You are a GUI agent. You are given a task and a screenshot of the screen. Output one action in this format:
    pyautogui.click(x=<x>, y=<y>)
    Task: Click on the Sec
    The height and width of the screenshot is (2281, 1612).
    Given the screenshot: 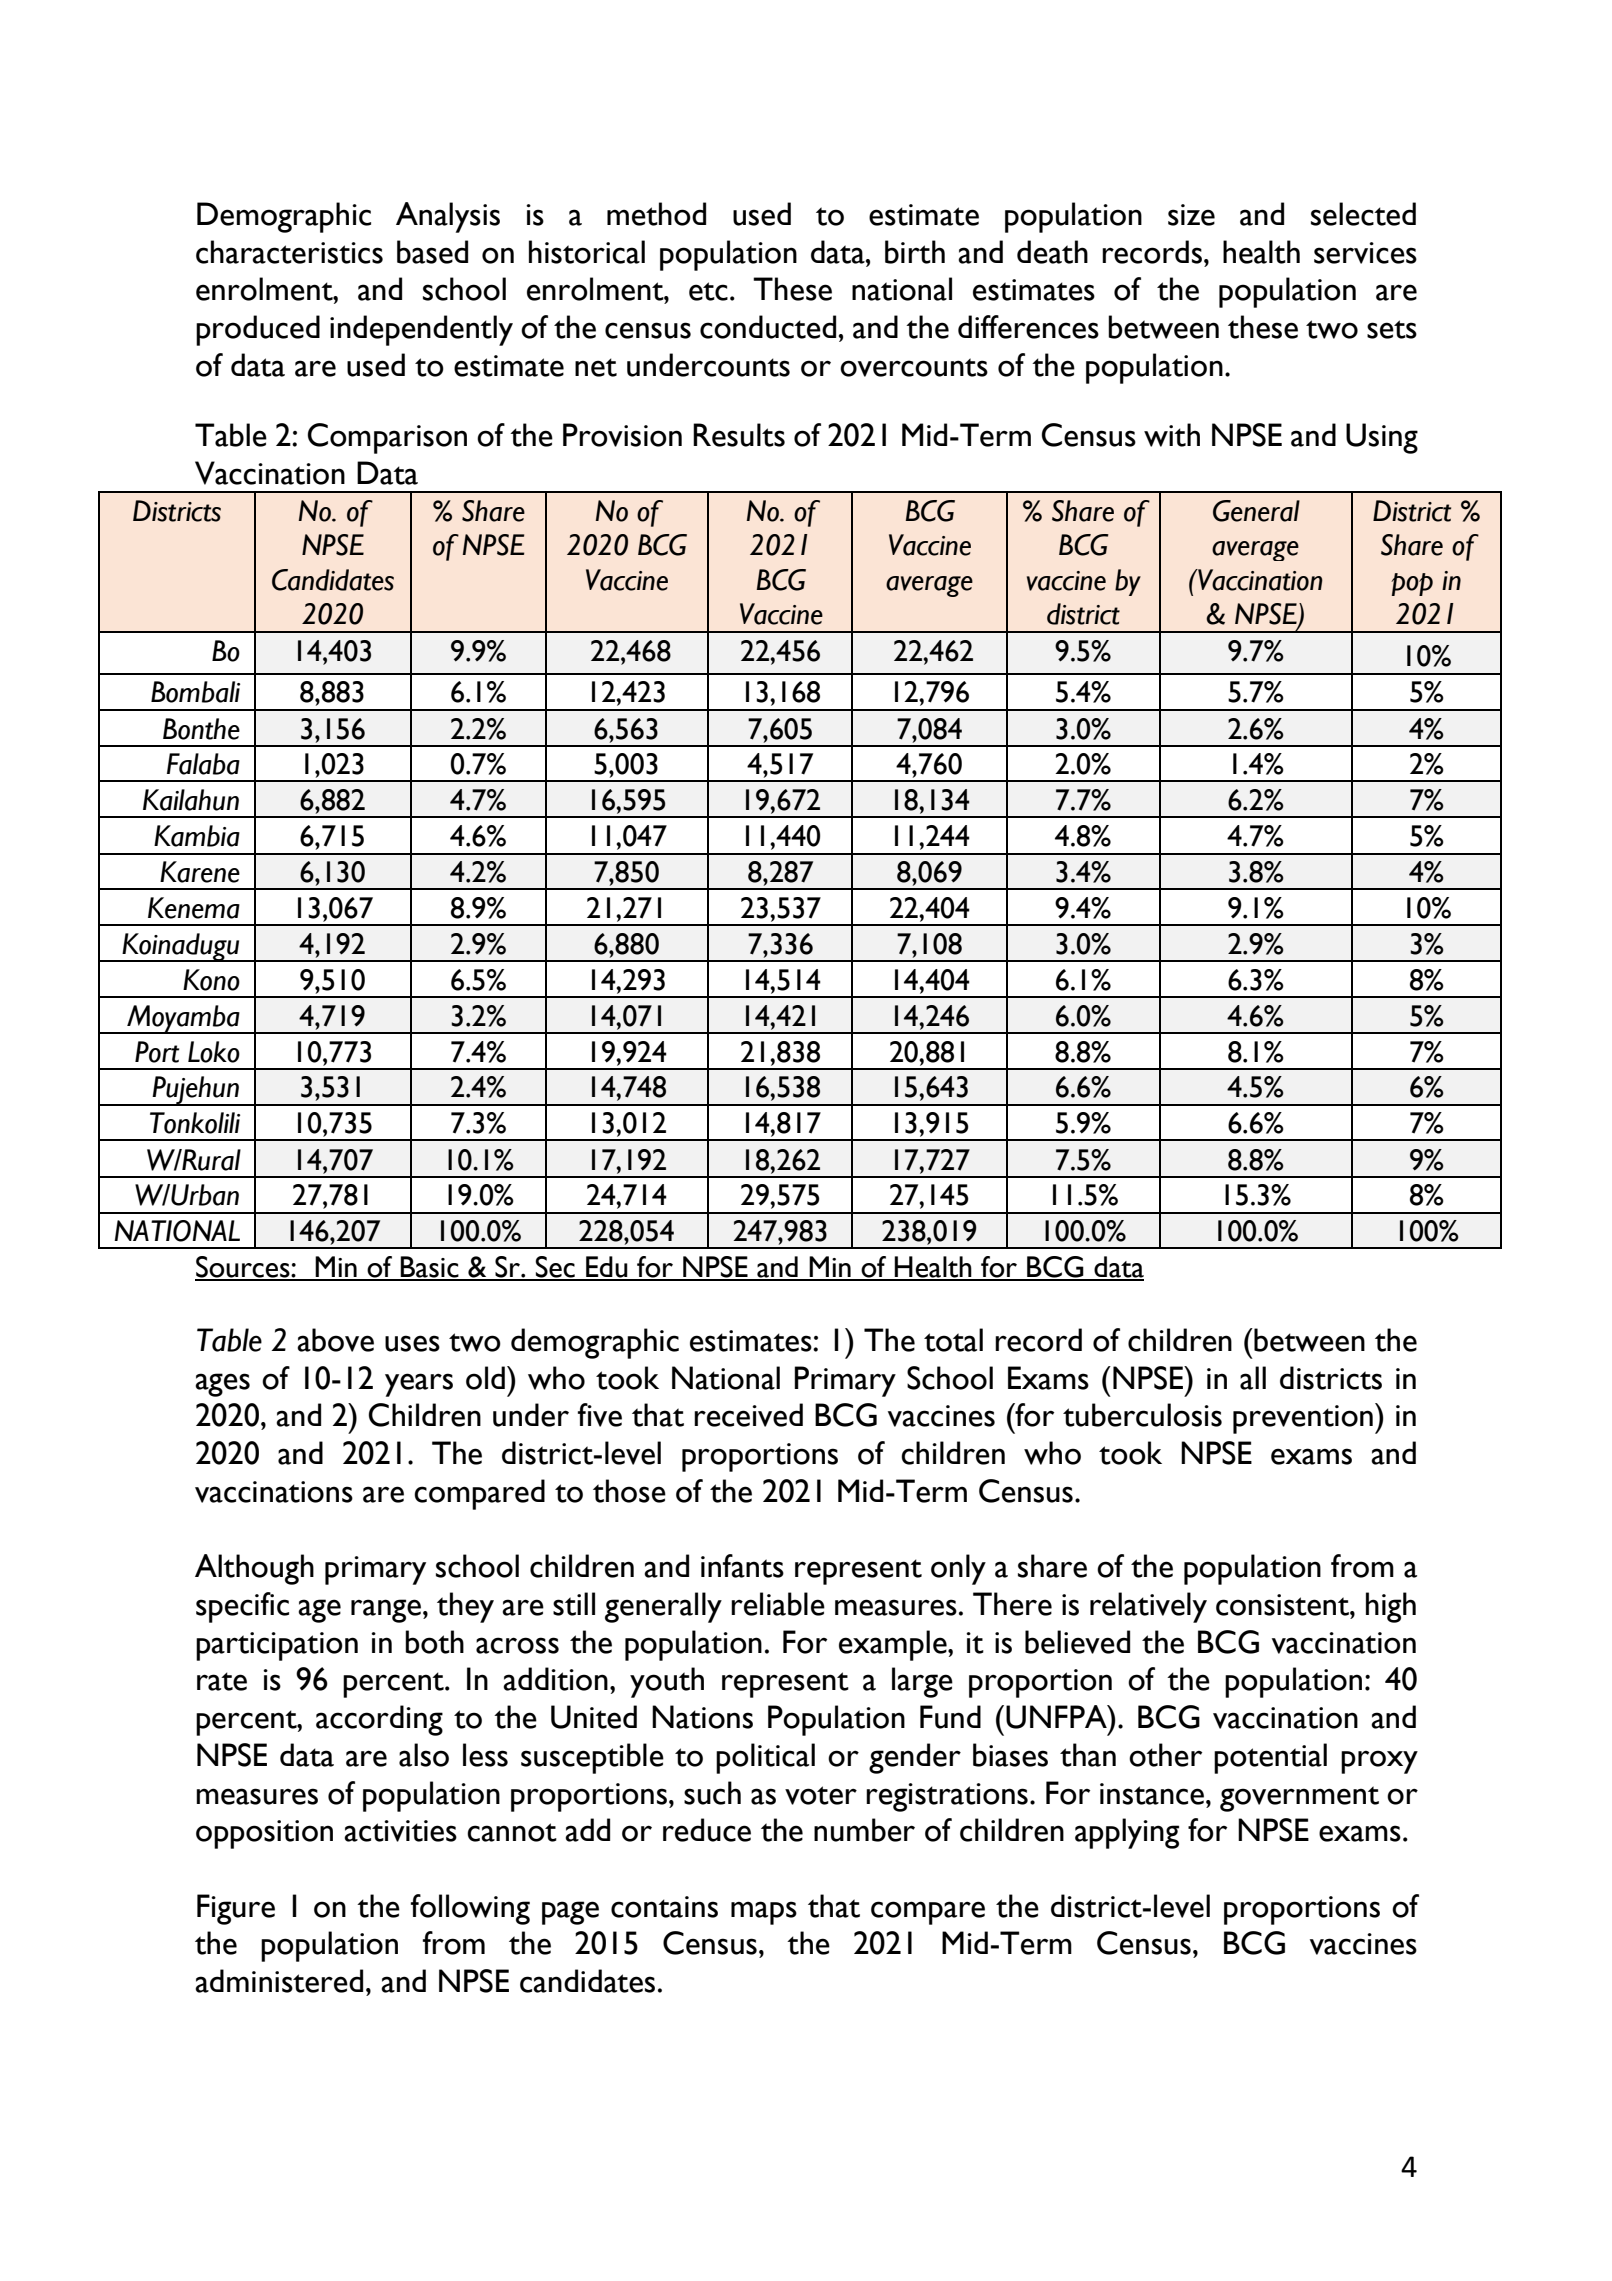 What is the action you would take?
    pyautogui.click(x=555, y=1268)
